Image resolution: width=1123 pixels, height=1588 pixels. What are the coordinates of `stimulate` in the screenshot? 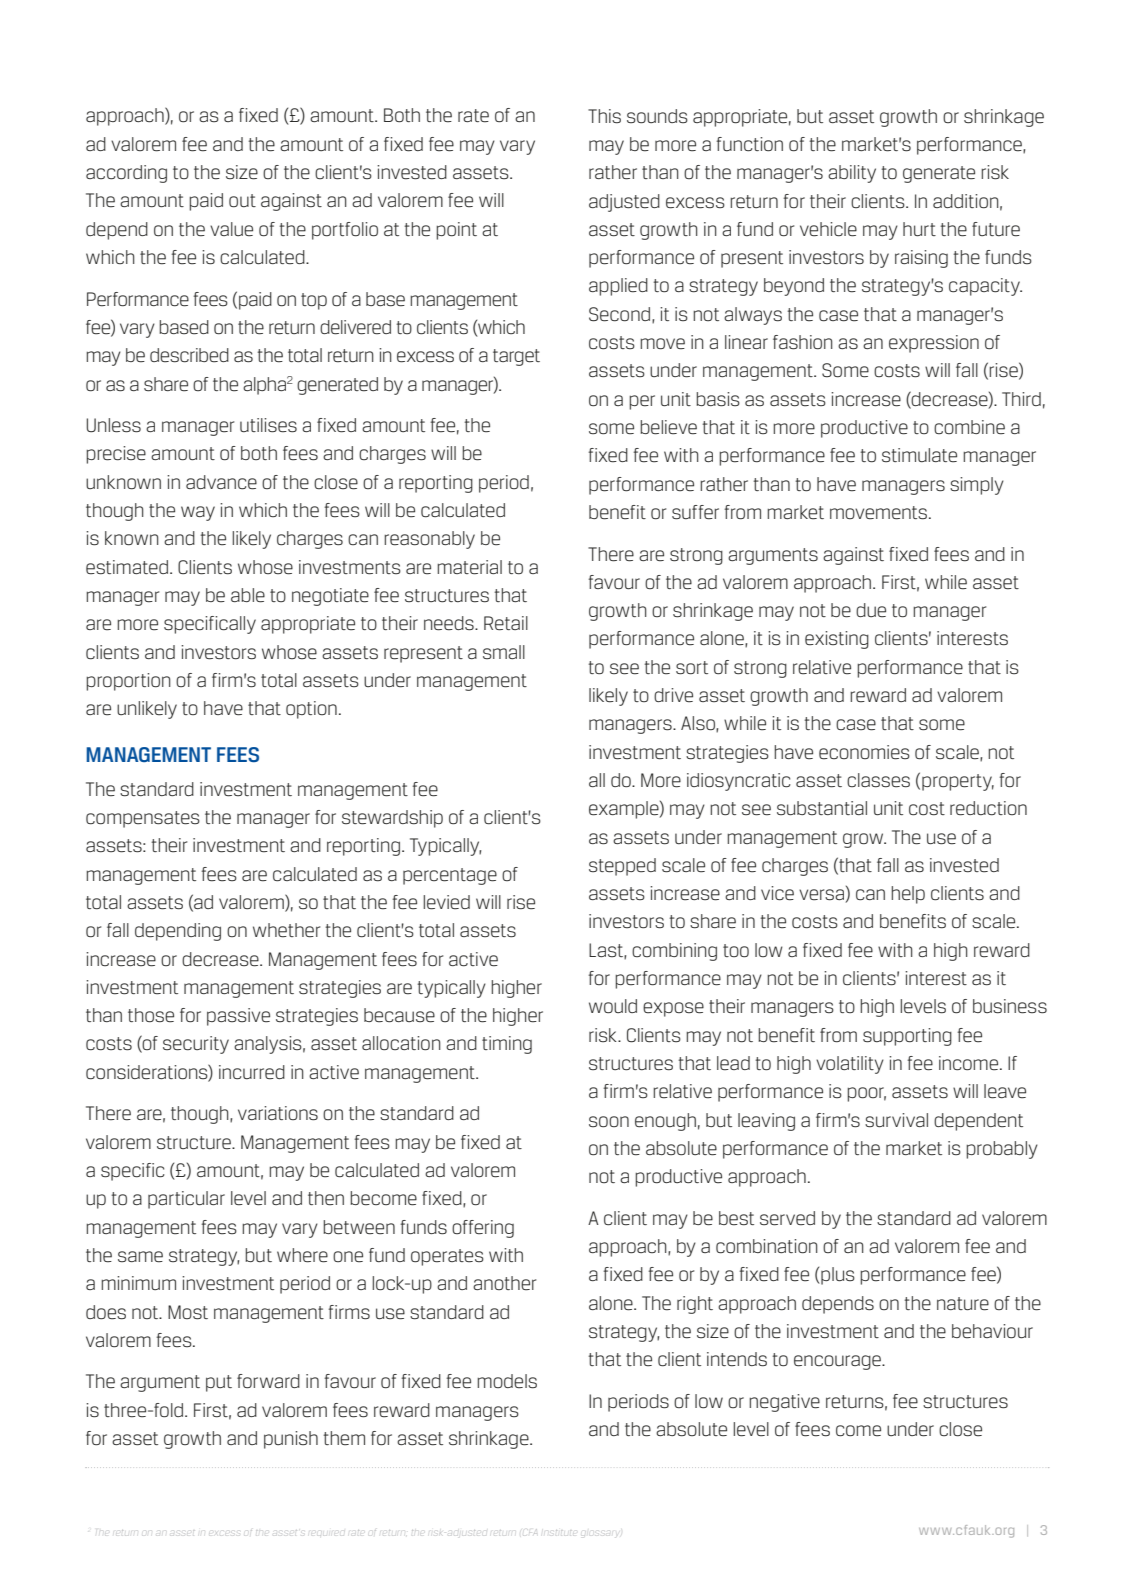 It's located at (919, 455).
